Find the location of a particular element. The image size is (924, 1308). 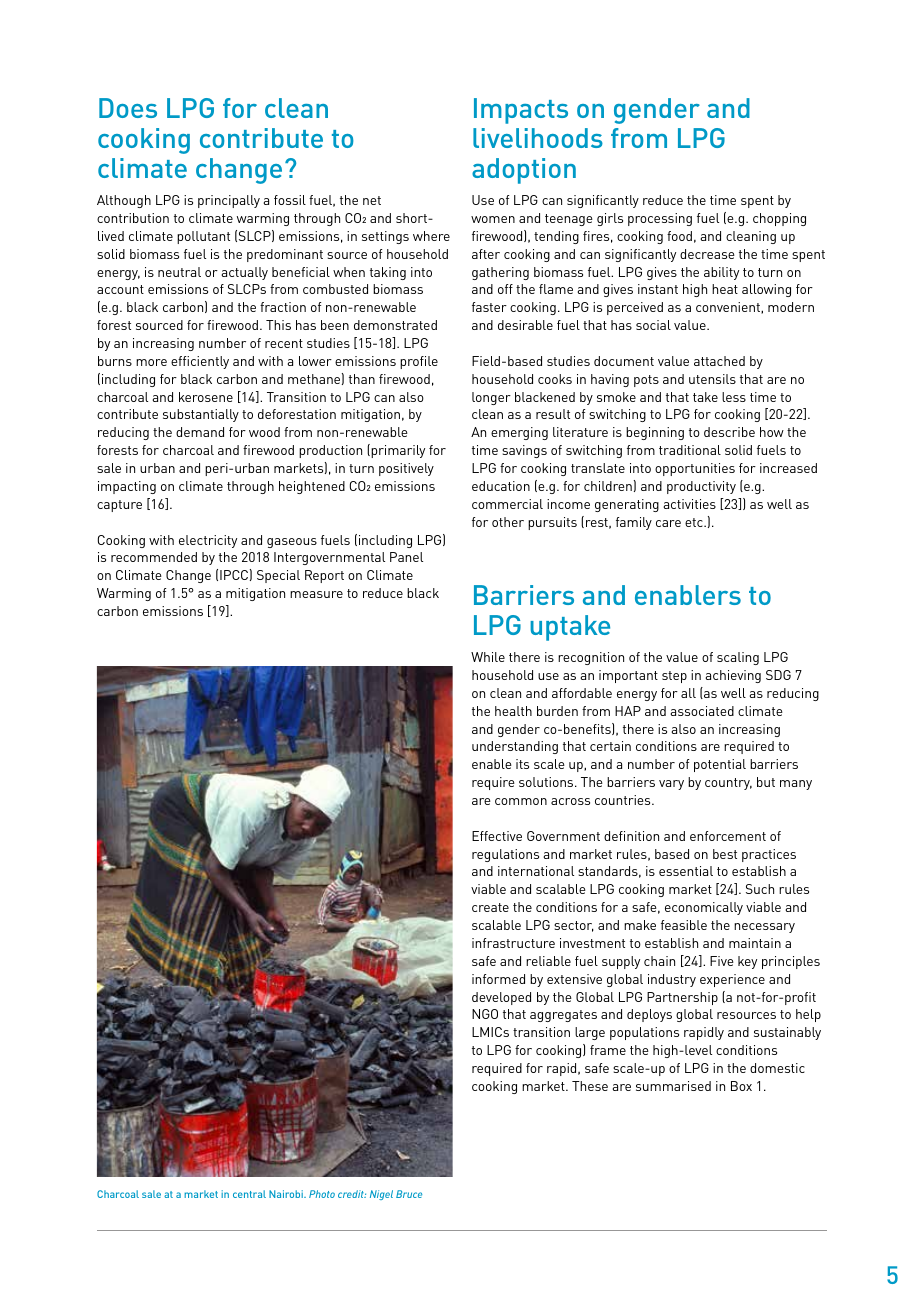

Bruce is located at coordinates (409, 1194).
